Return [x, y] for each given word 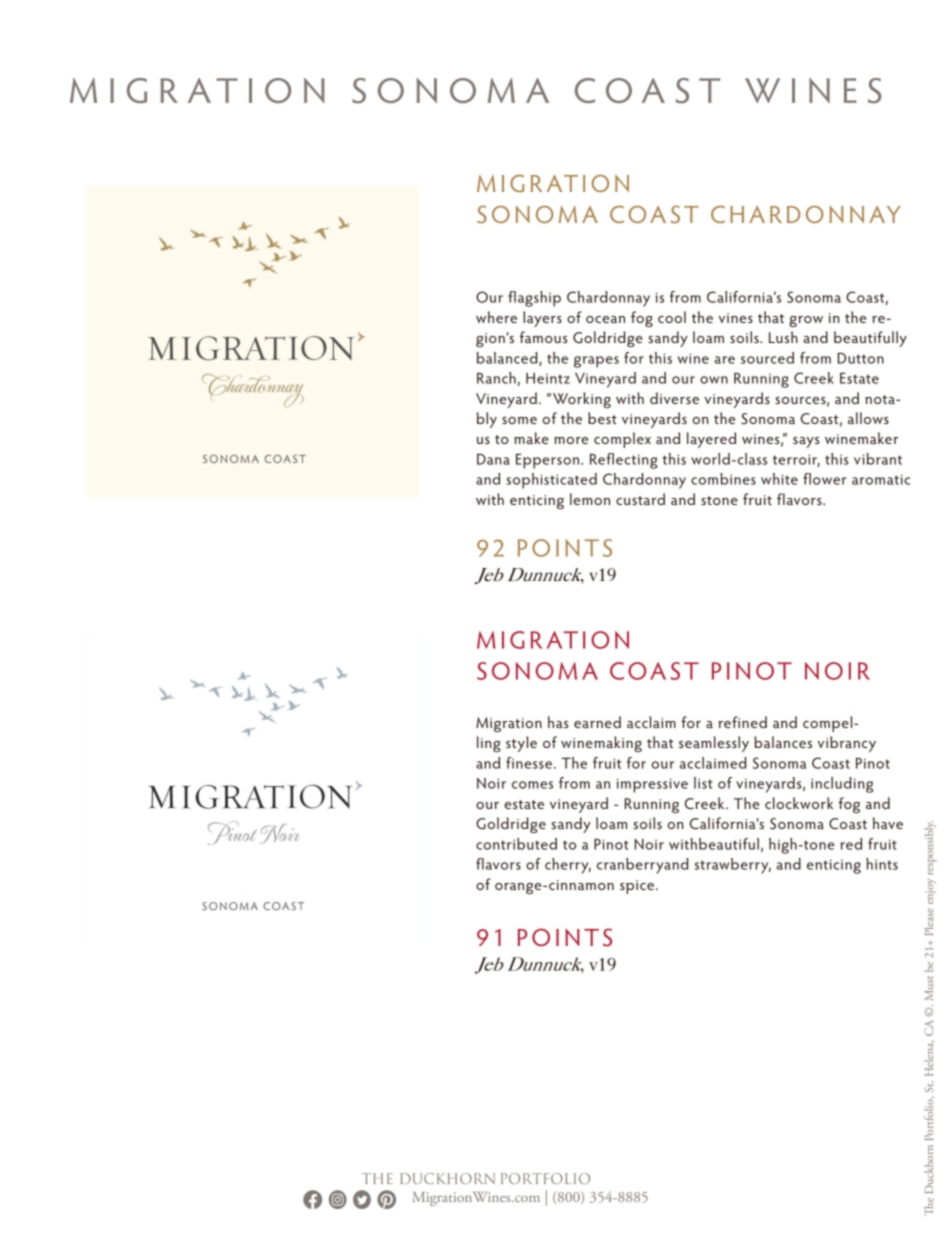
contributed [516, 844]
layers [542, 319]
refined [742, 722]
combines [723, 479]
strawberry [733, 866]
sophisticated [551, 481]
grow [806, 321]
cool [672, 317]
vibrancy [846, 744]
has [558, 722]
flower [825, 479]
